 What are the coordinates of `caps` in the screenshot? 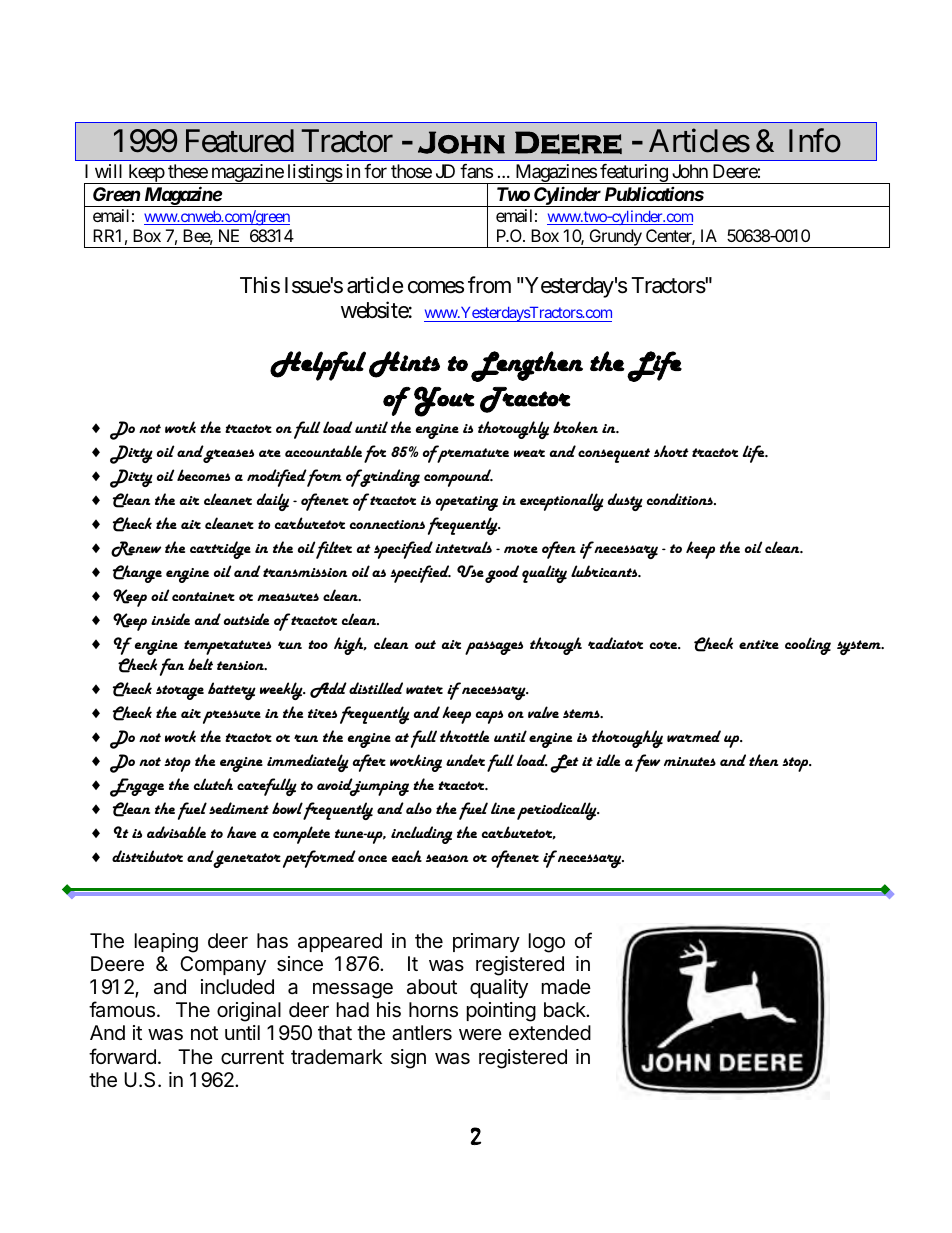 It's located at (489, 717).
